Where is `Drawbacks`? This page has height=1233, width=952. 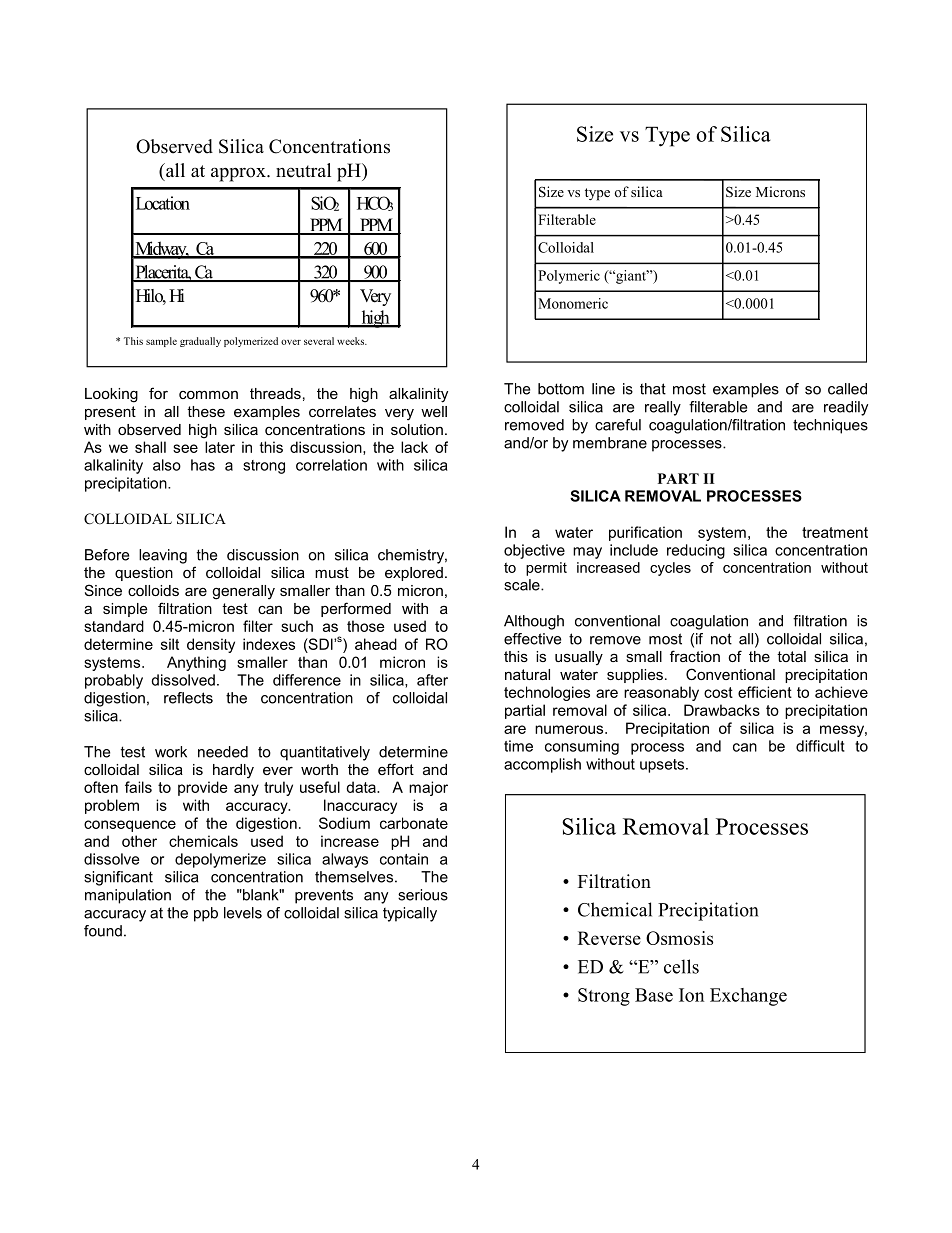
Drawbacks is located at coordinates (722, 710).
